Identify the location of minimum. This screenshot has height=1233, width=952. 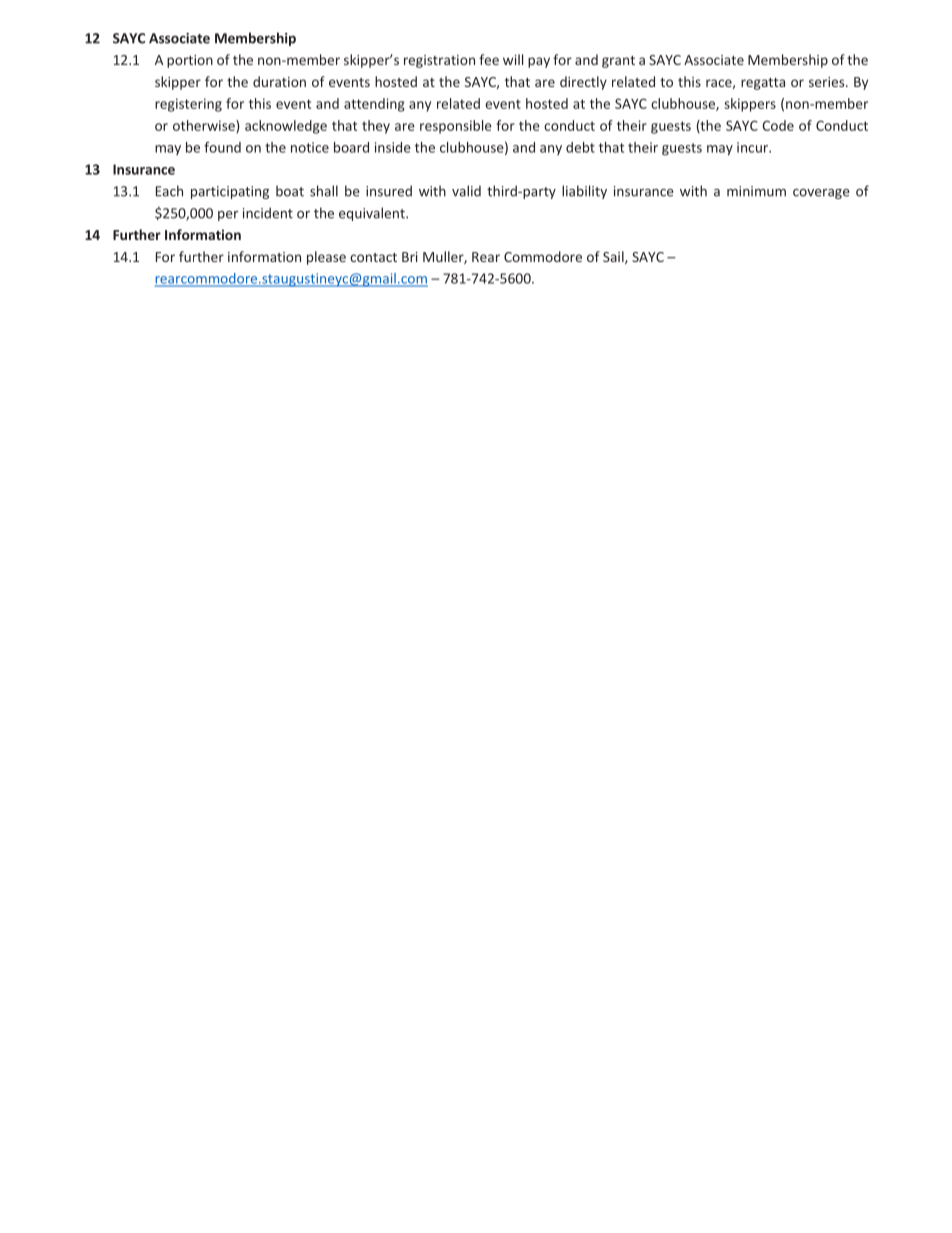
(756, 191).
